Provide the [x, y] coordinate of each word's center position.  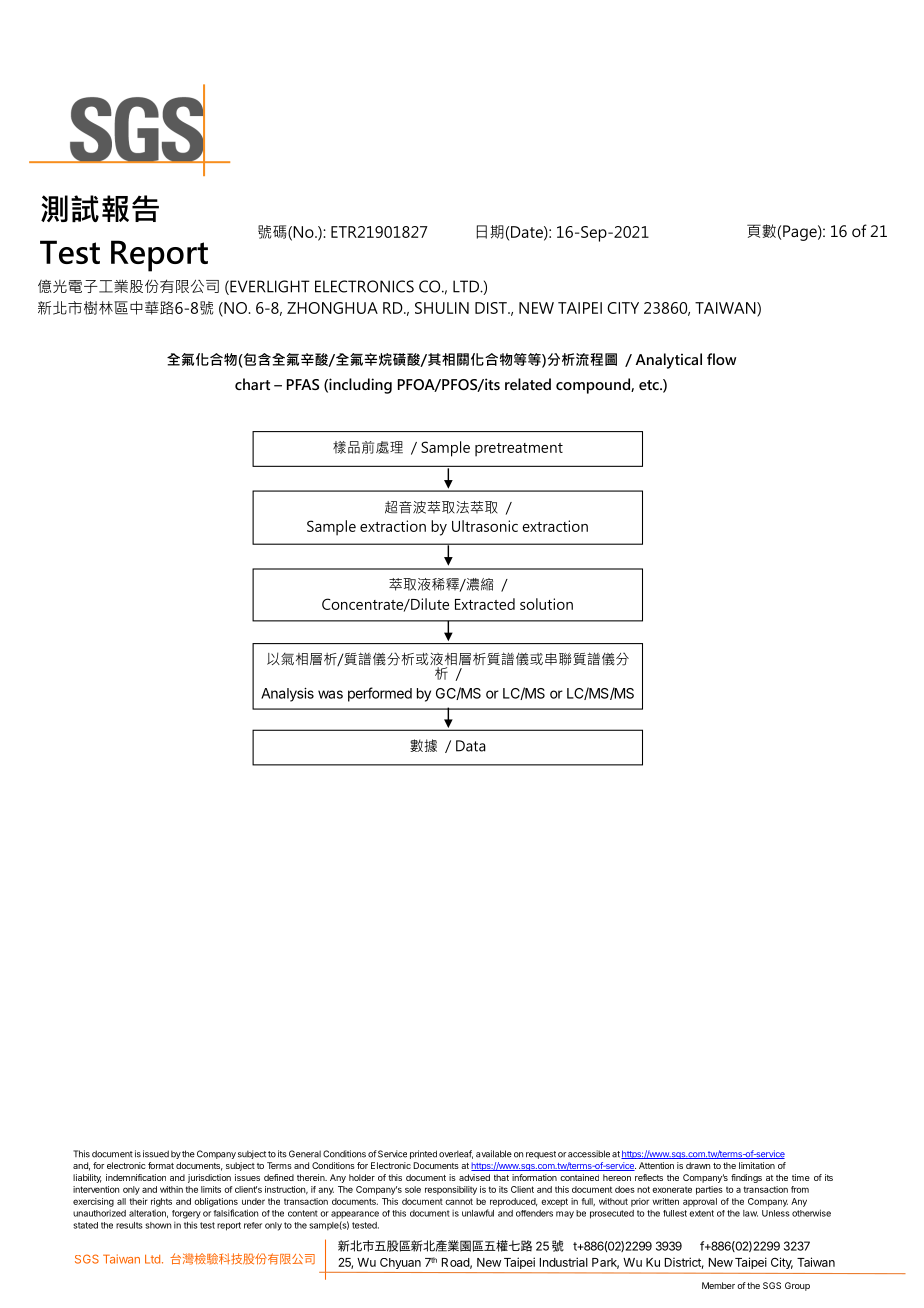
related [528, 384]
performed [380, 694]
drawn [698, 1165]
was [330, 694]
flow [721, 359]
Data [471, 746]
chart [252, 384]
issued [156, 1154]
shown [158, 1225]
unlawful [478, 1213]
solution [546, 604]
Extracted [485, 604]
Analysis [287, 694]
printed [423, 1154]
